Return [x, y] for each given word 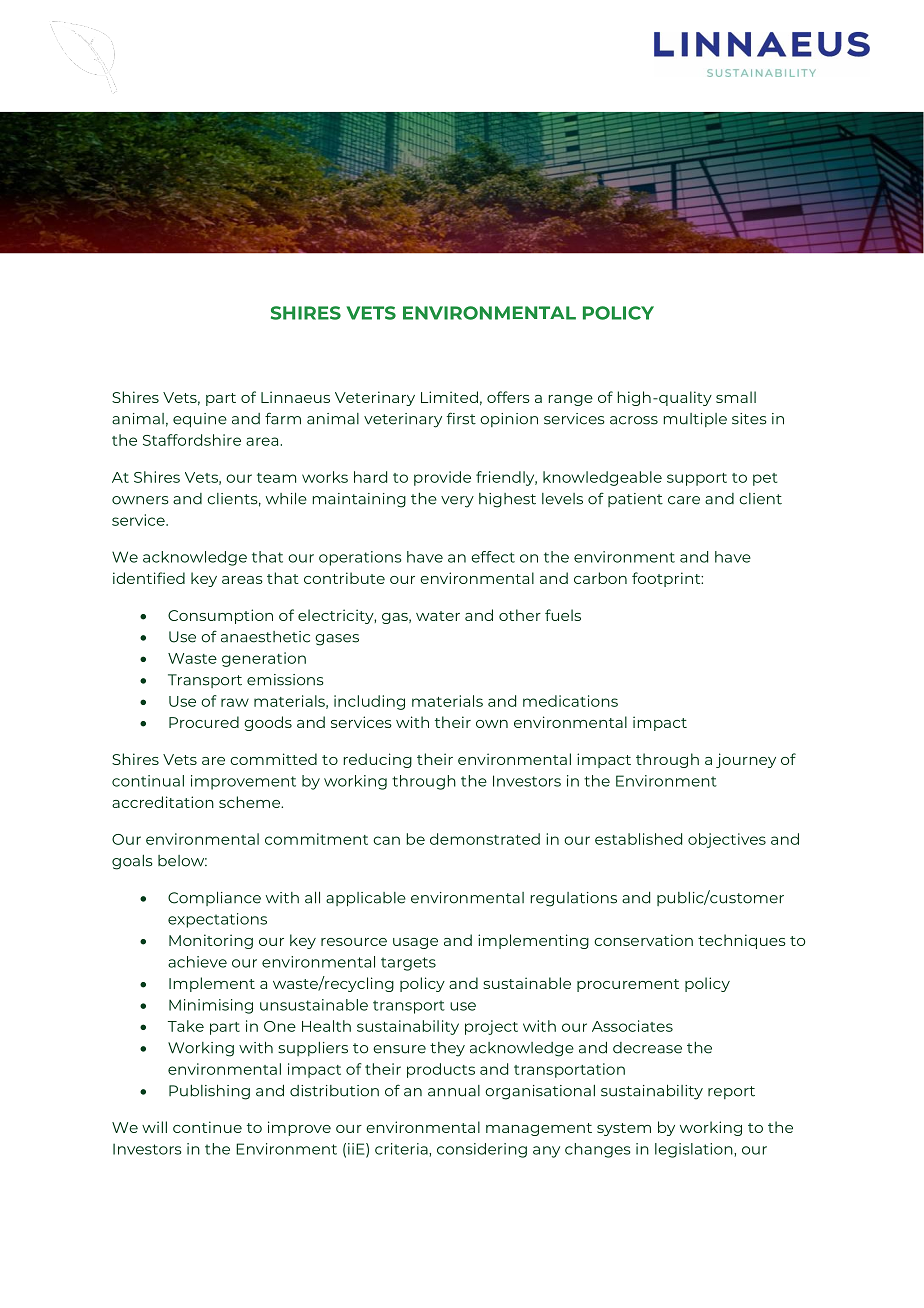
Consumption [220, 616]
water [438, 616]
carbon [600, 578]
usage [415, 943]
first [461, 418]
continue [207, 1127]
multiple [695, 420]
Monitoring [211, 941]
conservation [643, 940]
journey [746, 760]
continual [148, 781]
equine [200, 420]
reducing [377, 760]
